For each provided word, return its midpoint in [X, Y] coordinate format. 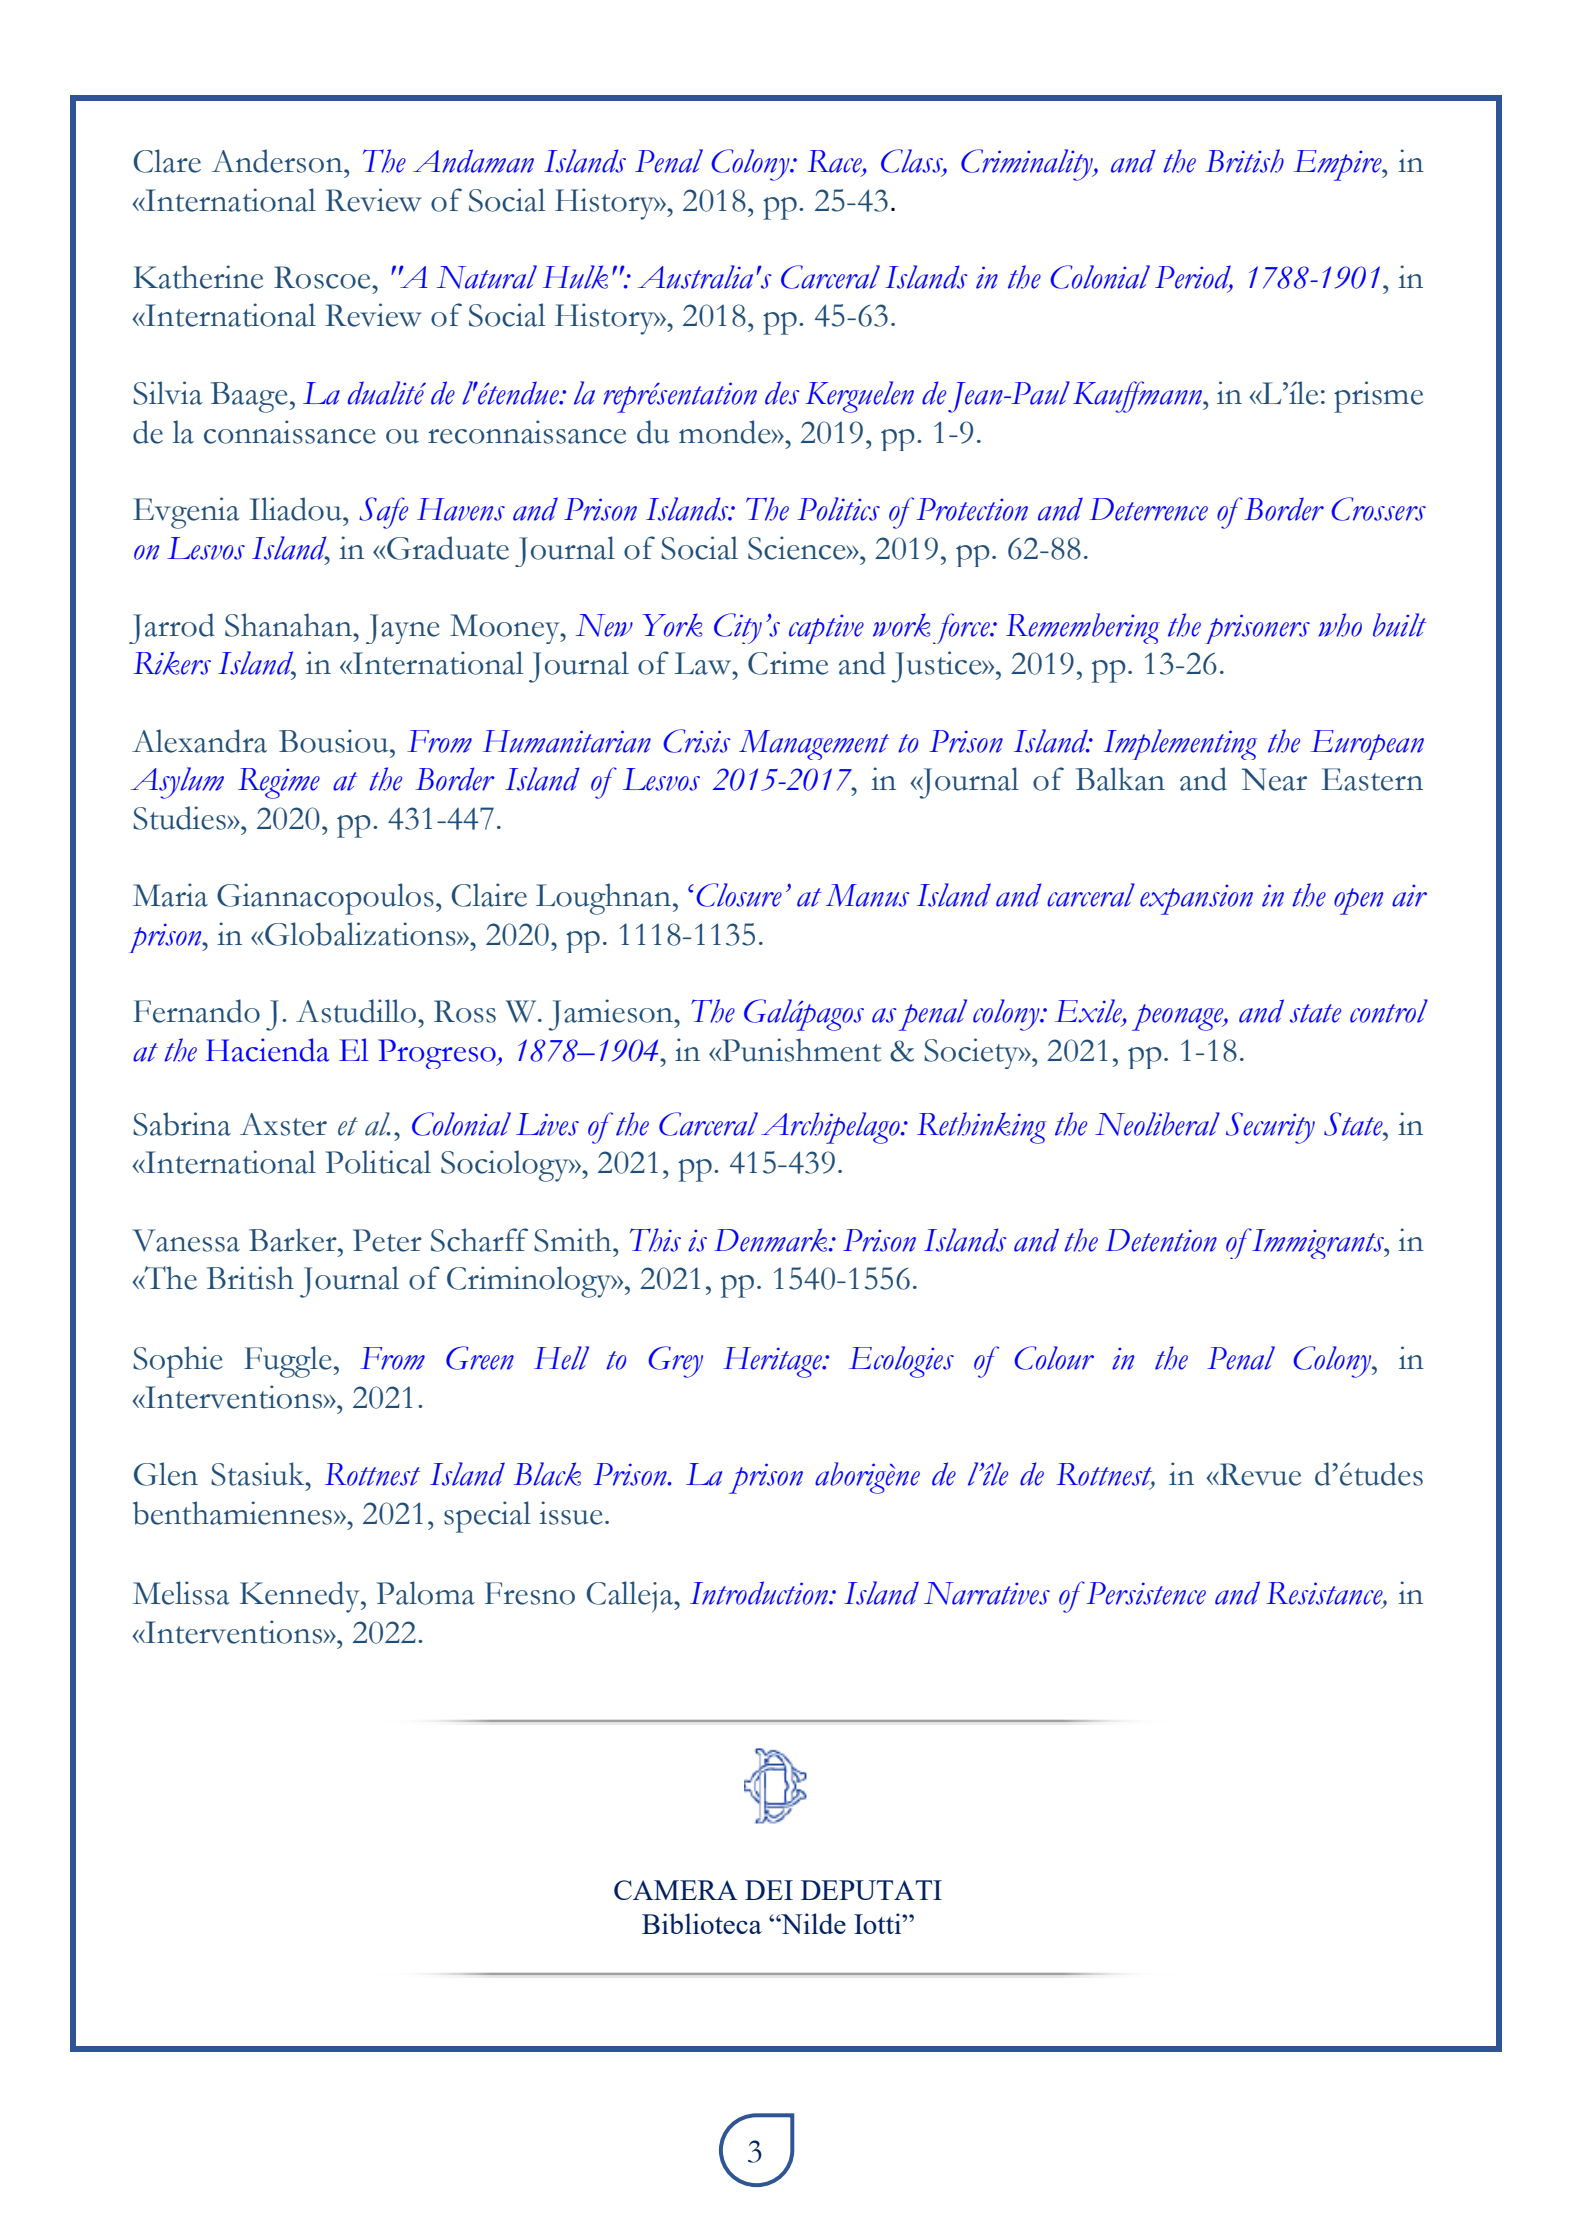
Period [1194, 278]
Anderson [278, 161]
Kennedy [301, 1597]
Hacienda [268, 1050]
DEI [769, 1890]
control [1389, 1011]
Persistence [1146, 1593]
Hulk [575, 277]
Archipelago [831, 1128]
